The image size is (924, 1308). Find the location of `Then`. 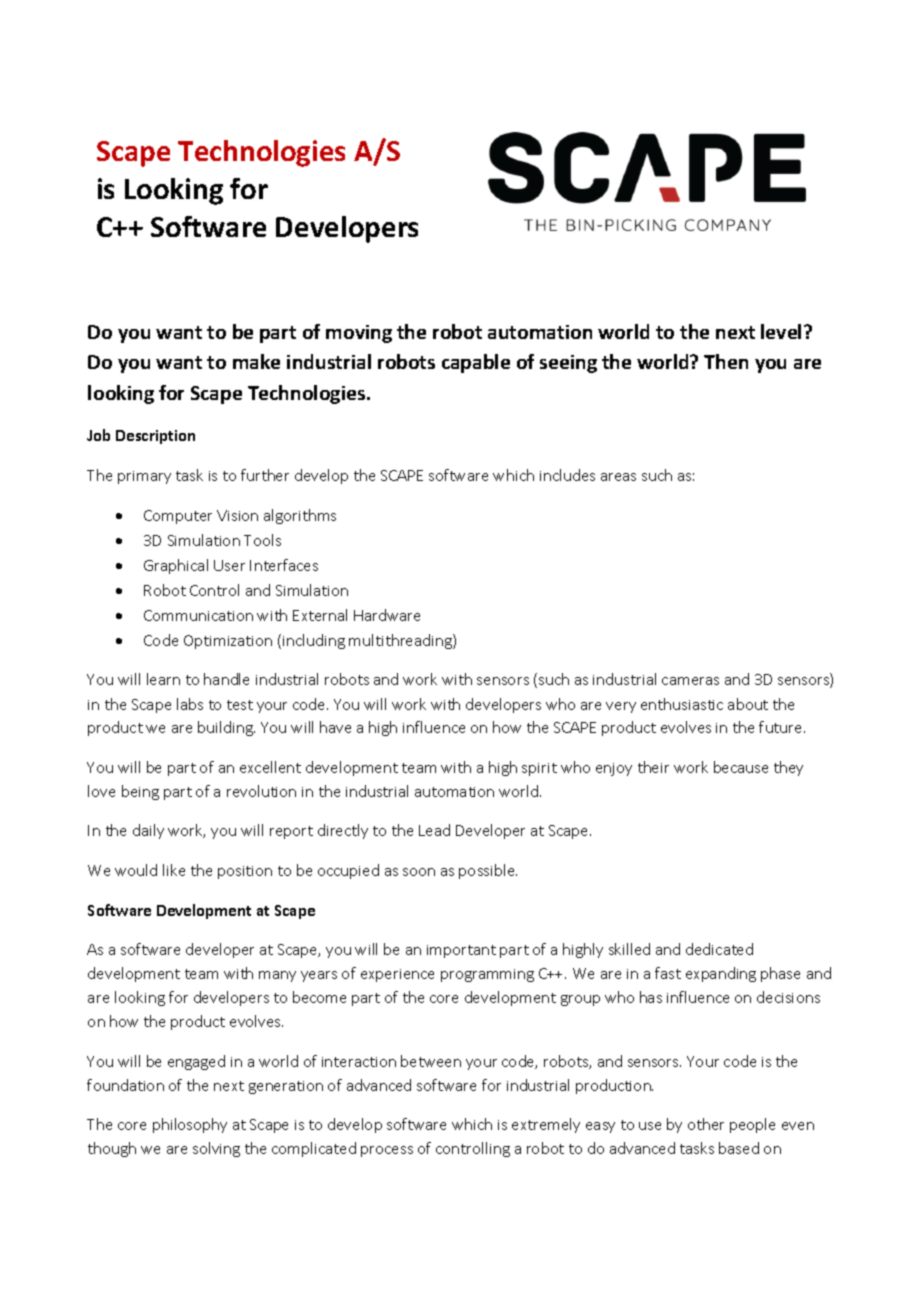

Then is located at coordinates (726, 361).
